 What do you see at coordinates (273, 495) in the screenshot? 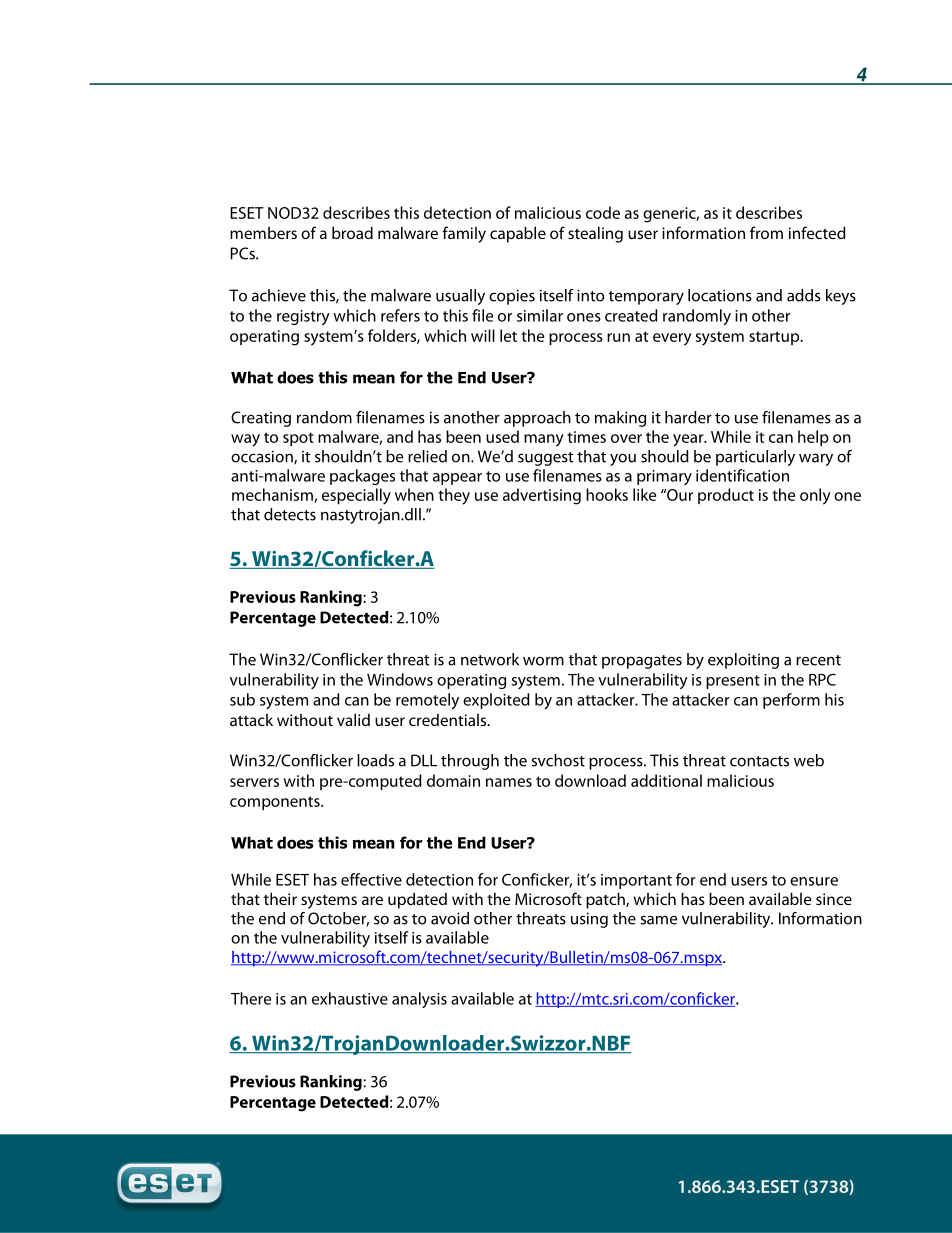
I see `mechanism` at bounding box center [273, 495].
